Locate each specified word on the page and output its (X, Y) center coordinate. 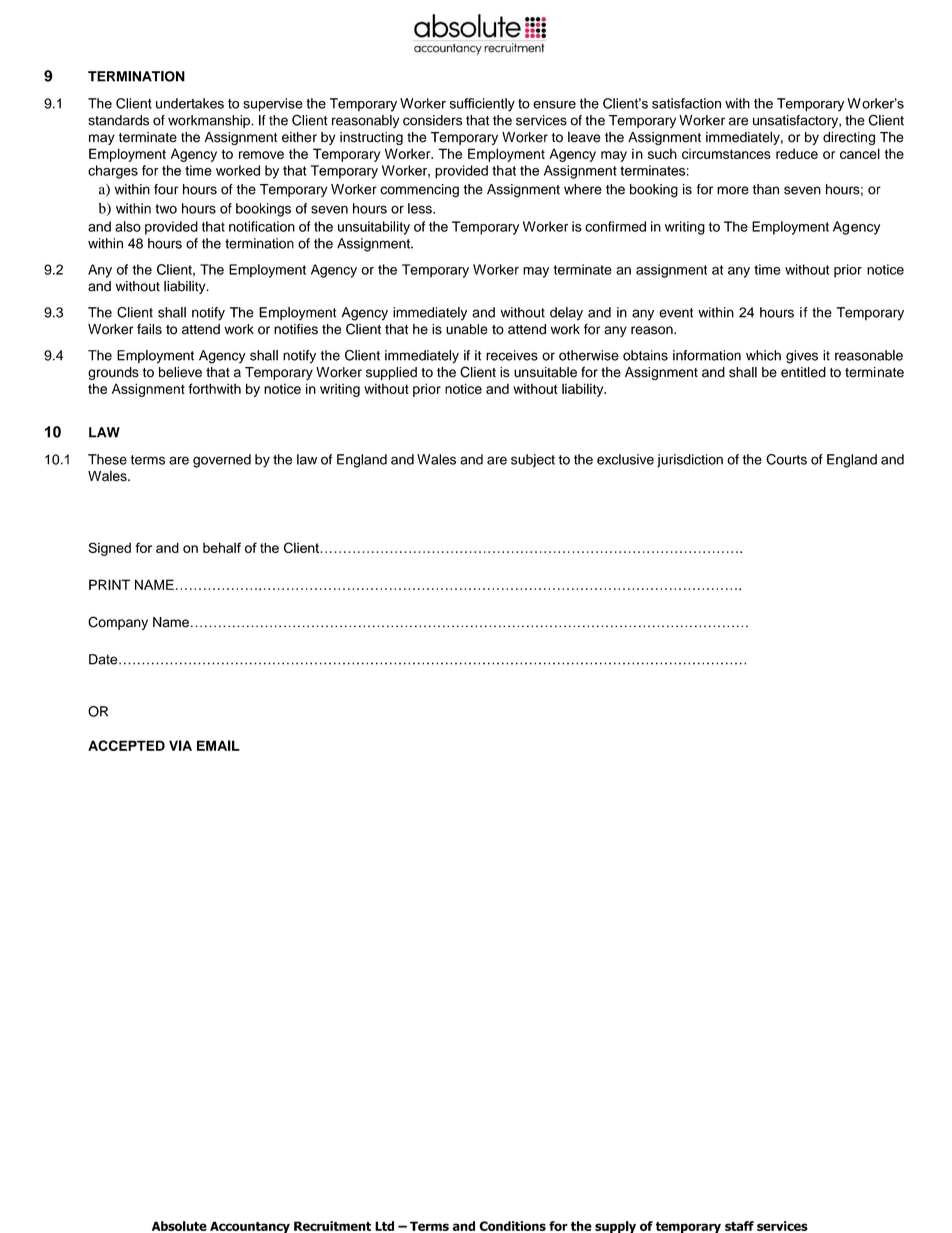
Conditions (512, 1226)
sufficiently (482, 105)
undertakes (190, 103)
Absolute (179, 1226)
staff (739, 1226)
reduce (797, 153)
